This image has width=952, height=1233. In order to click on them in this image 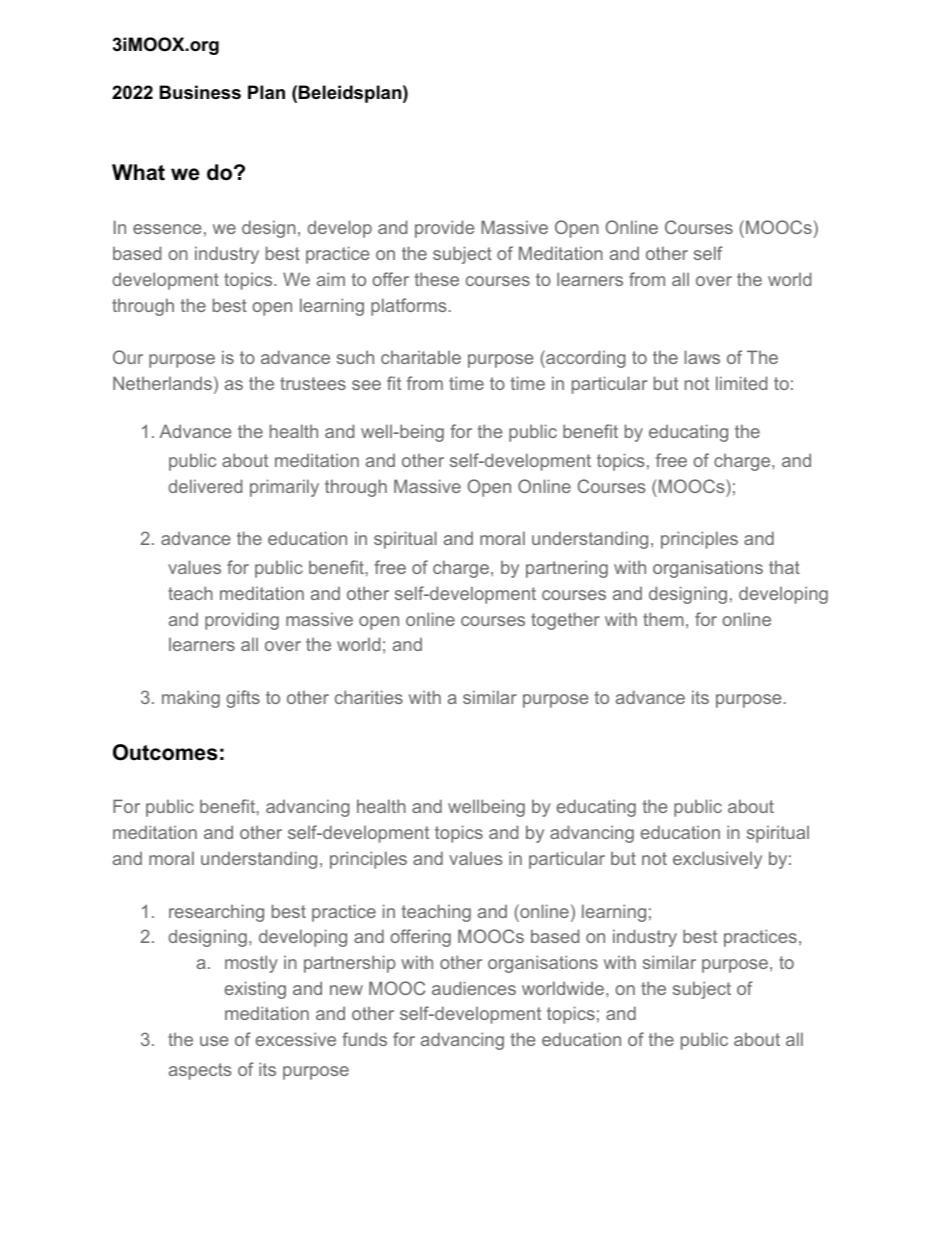, I will do `click(663, 619)`.
